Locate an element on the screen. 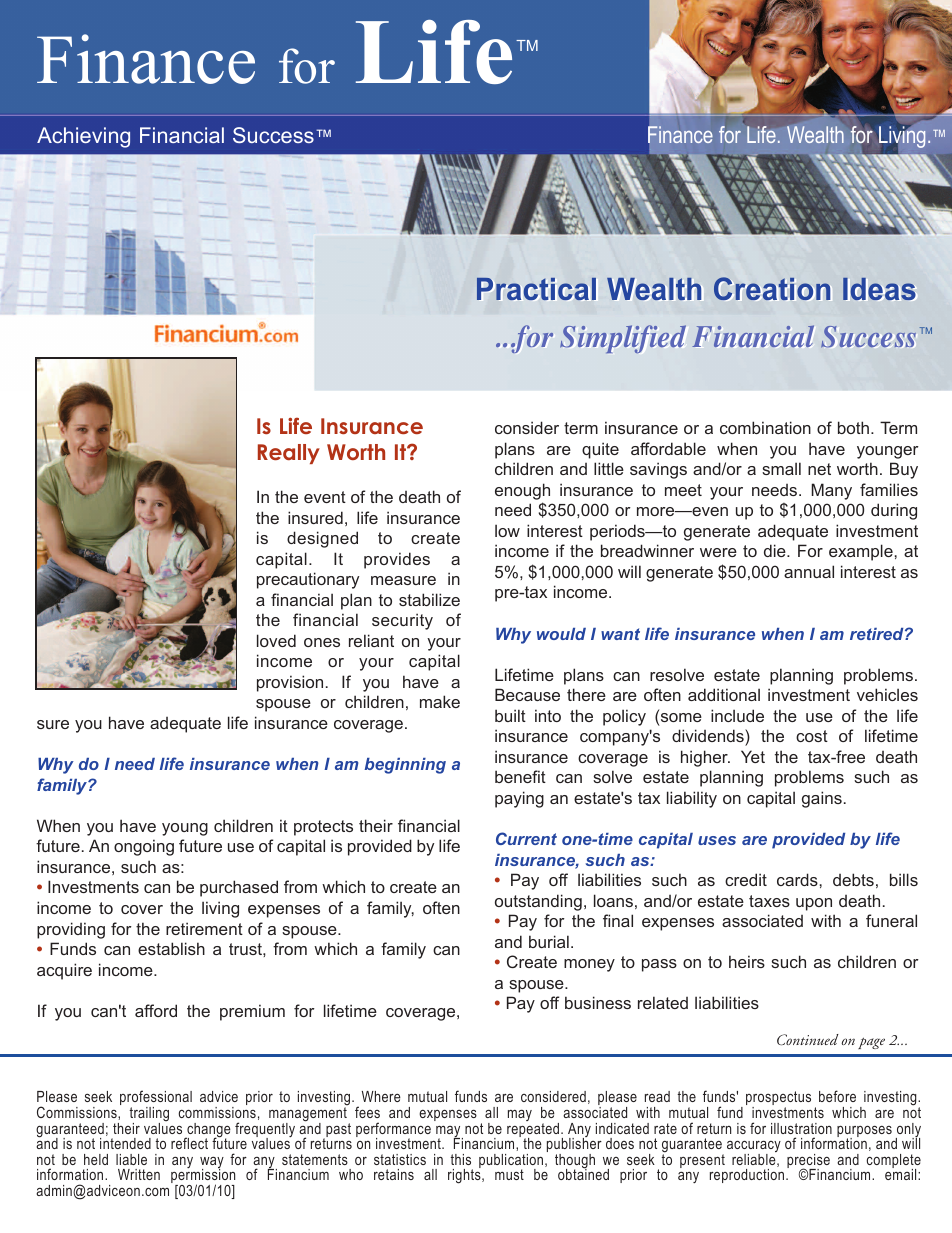 This screenshot has width=952, height=1233. reflect is located at coordinates (189, 1143).
